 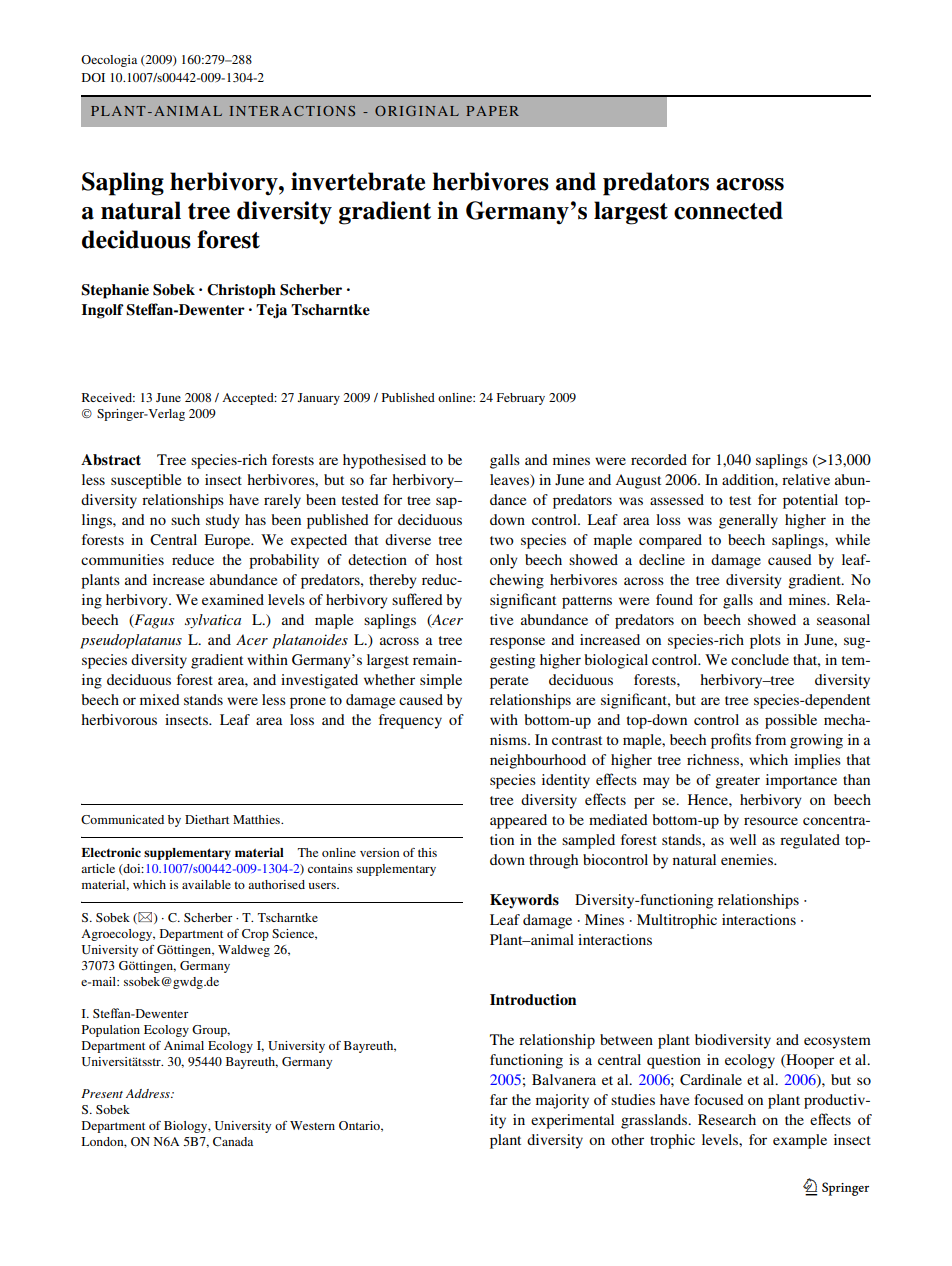 I want to click on Oecologia, so click(x=109, y=61).
